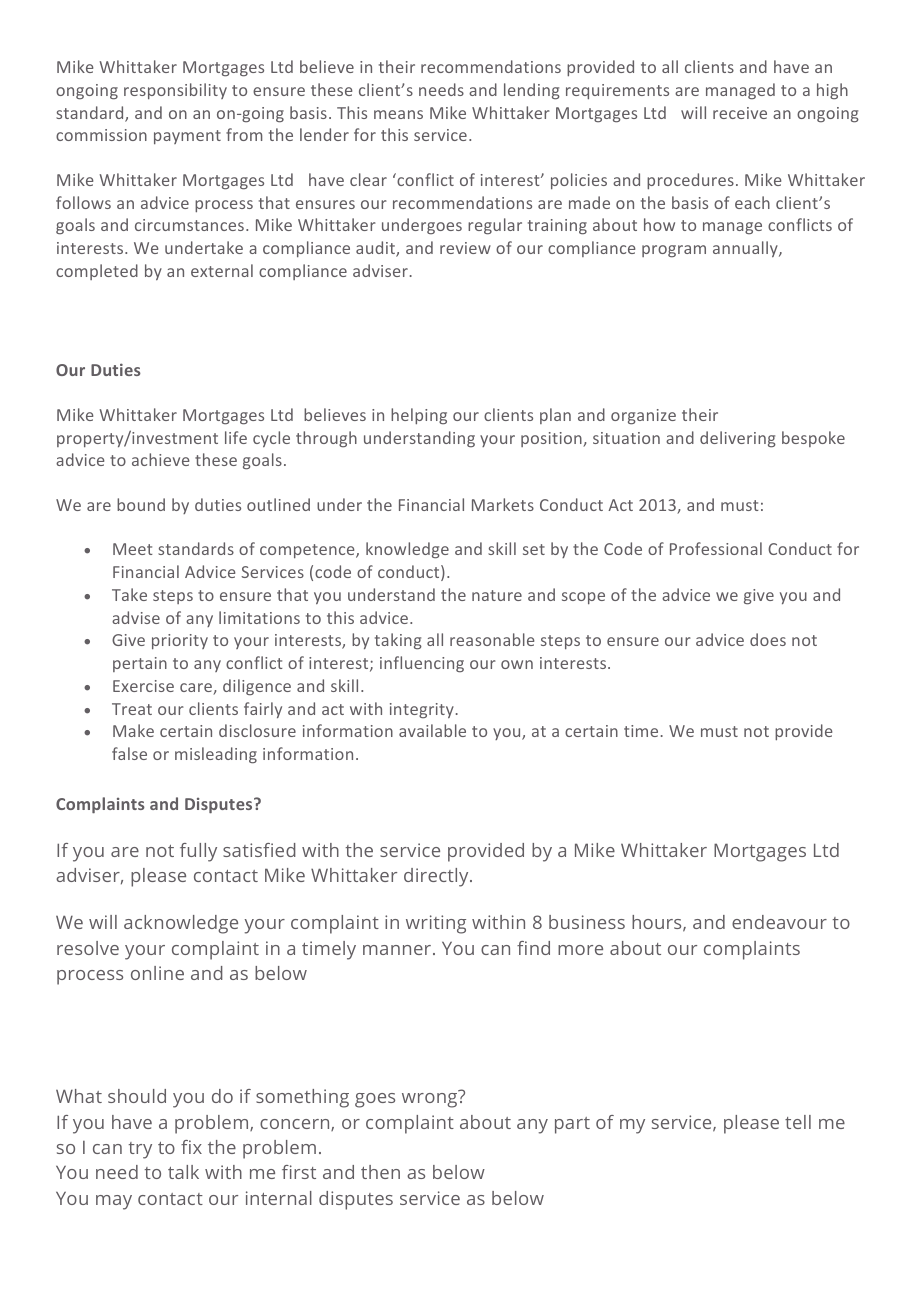 The image size is (924, 1308). What do you see at coordinates (798, 1122) in the document?
I see `tell` at bounding box center [798, 1122].
